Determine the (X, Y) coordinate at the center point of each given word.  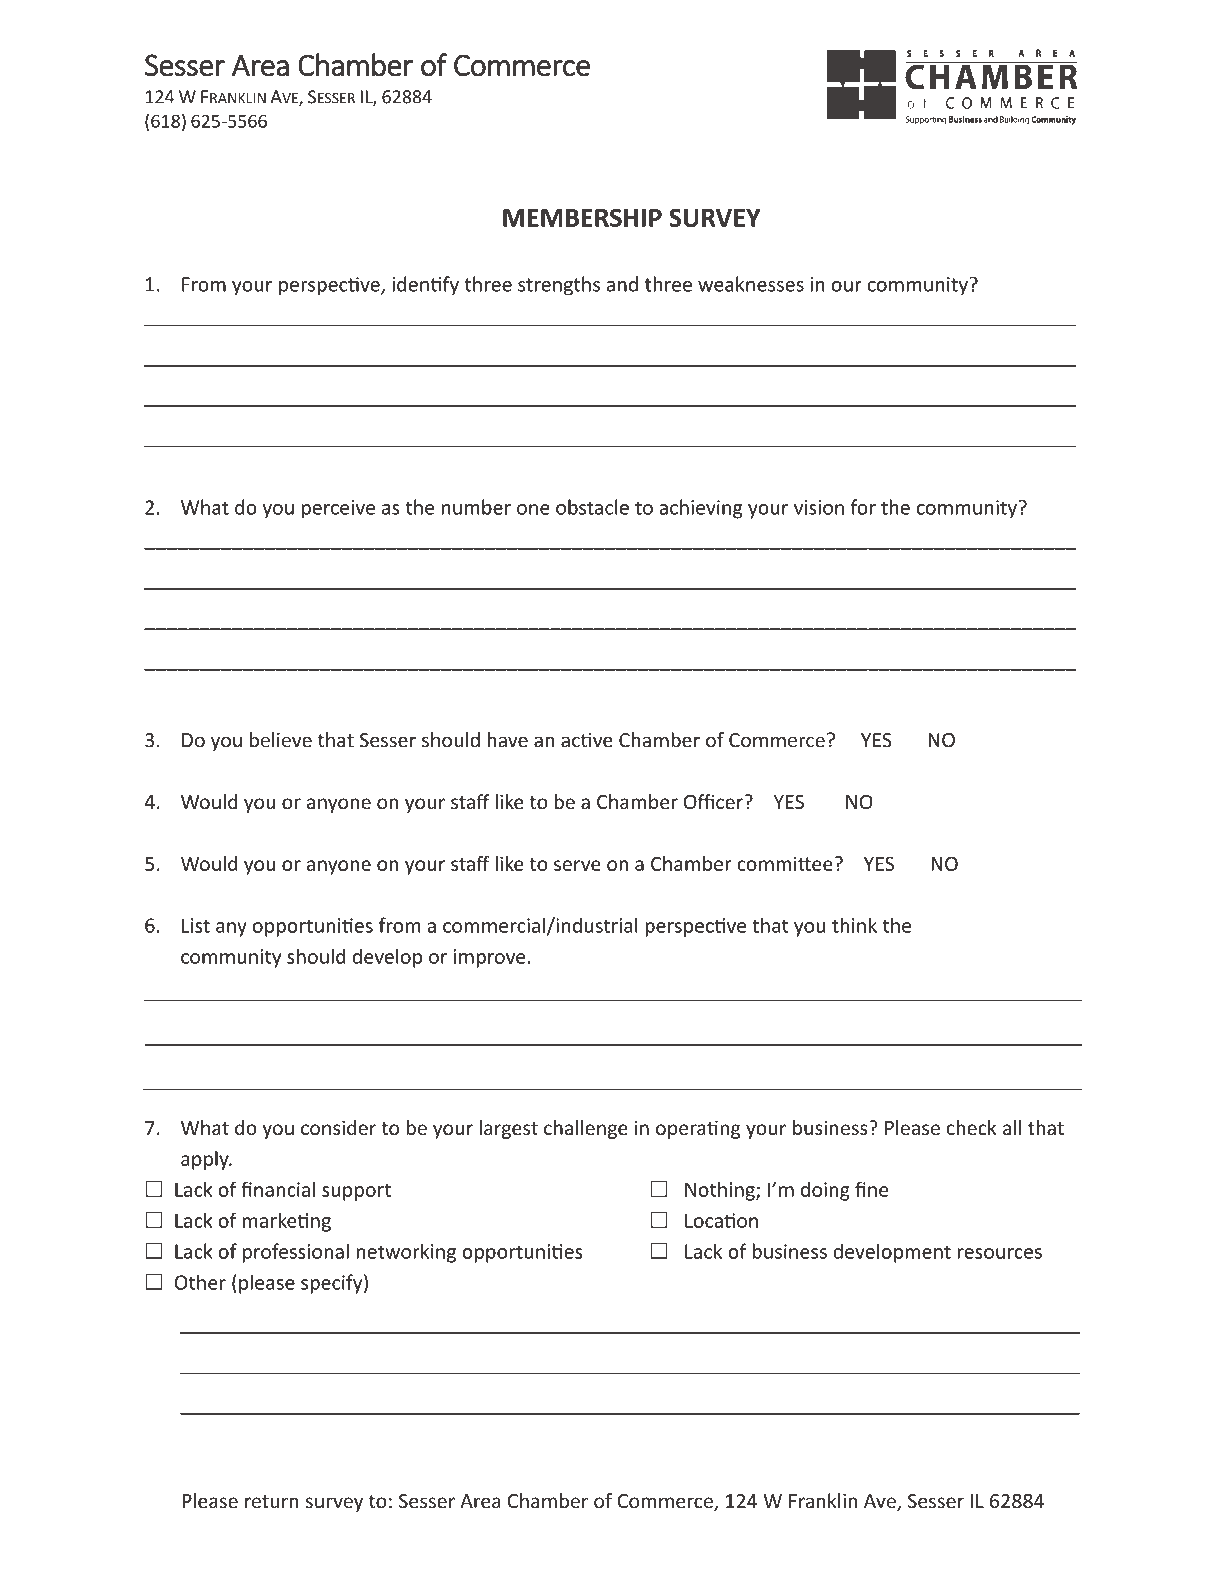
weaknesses (751, 284)
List (196, 925)
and (622, 284)
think (854, 925)
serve (577, 865)
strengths (559, 286)
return (272, 1502)
